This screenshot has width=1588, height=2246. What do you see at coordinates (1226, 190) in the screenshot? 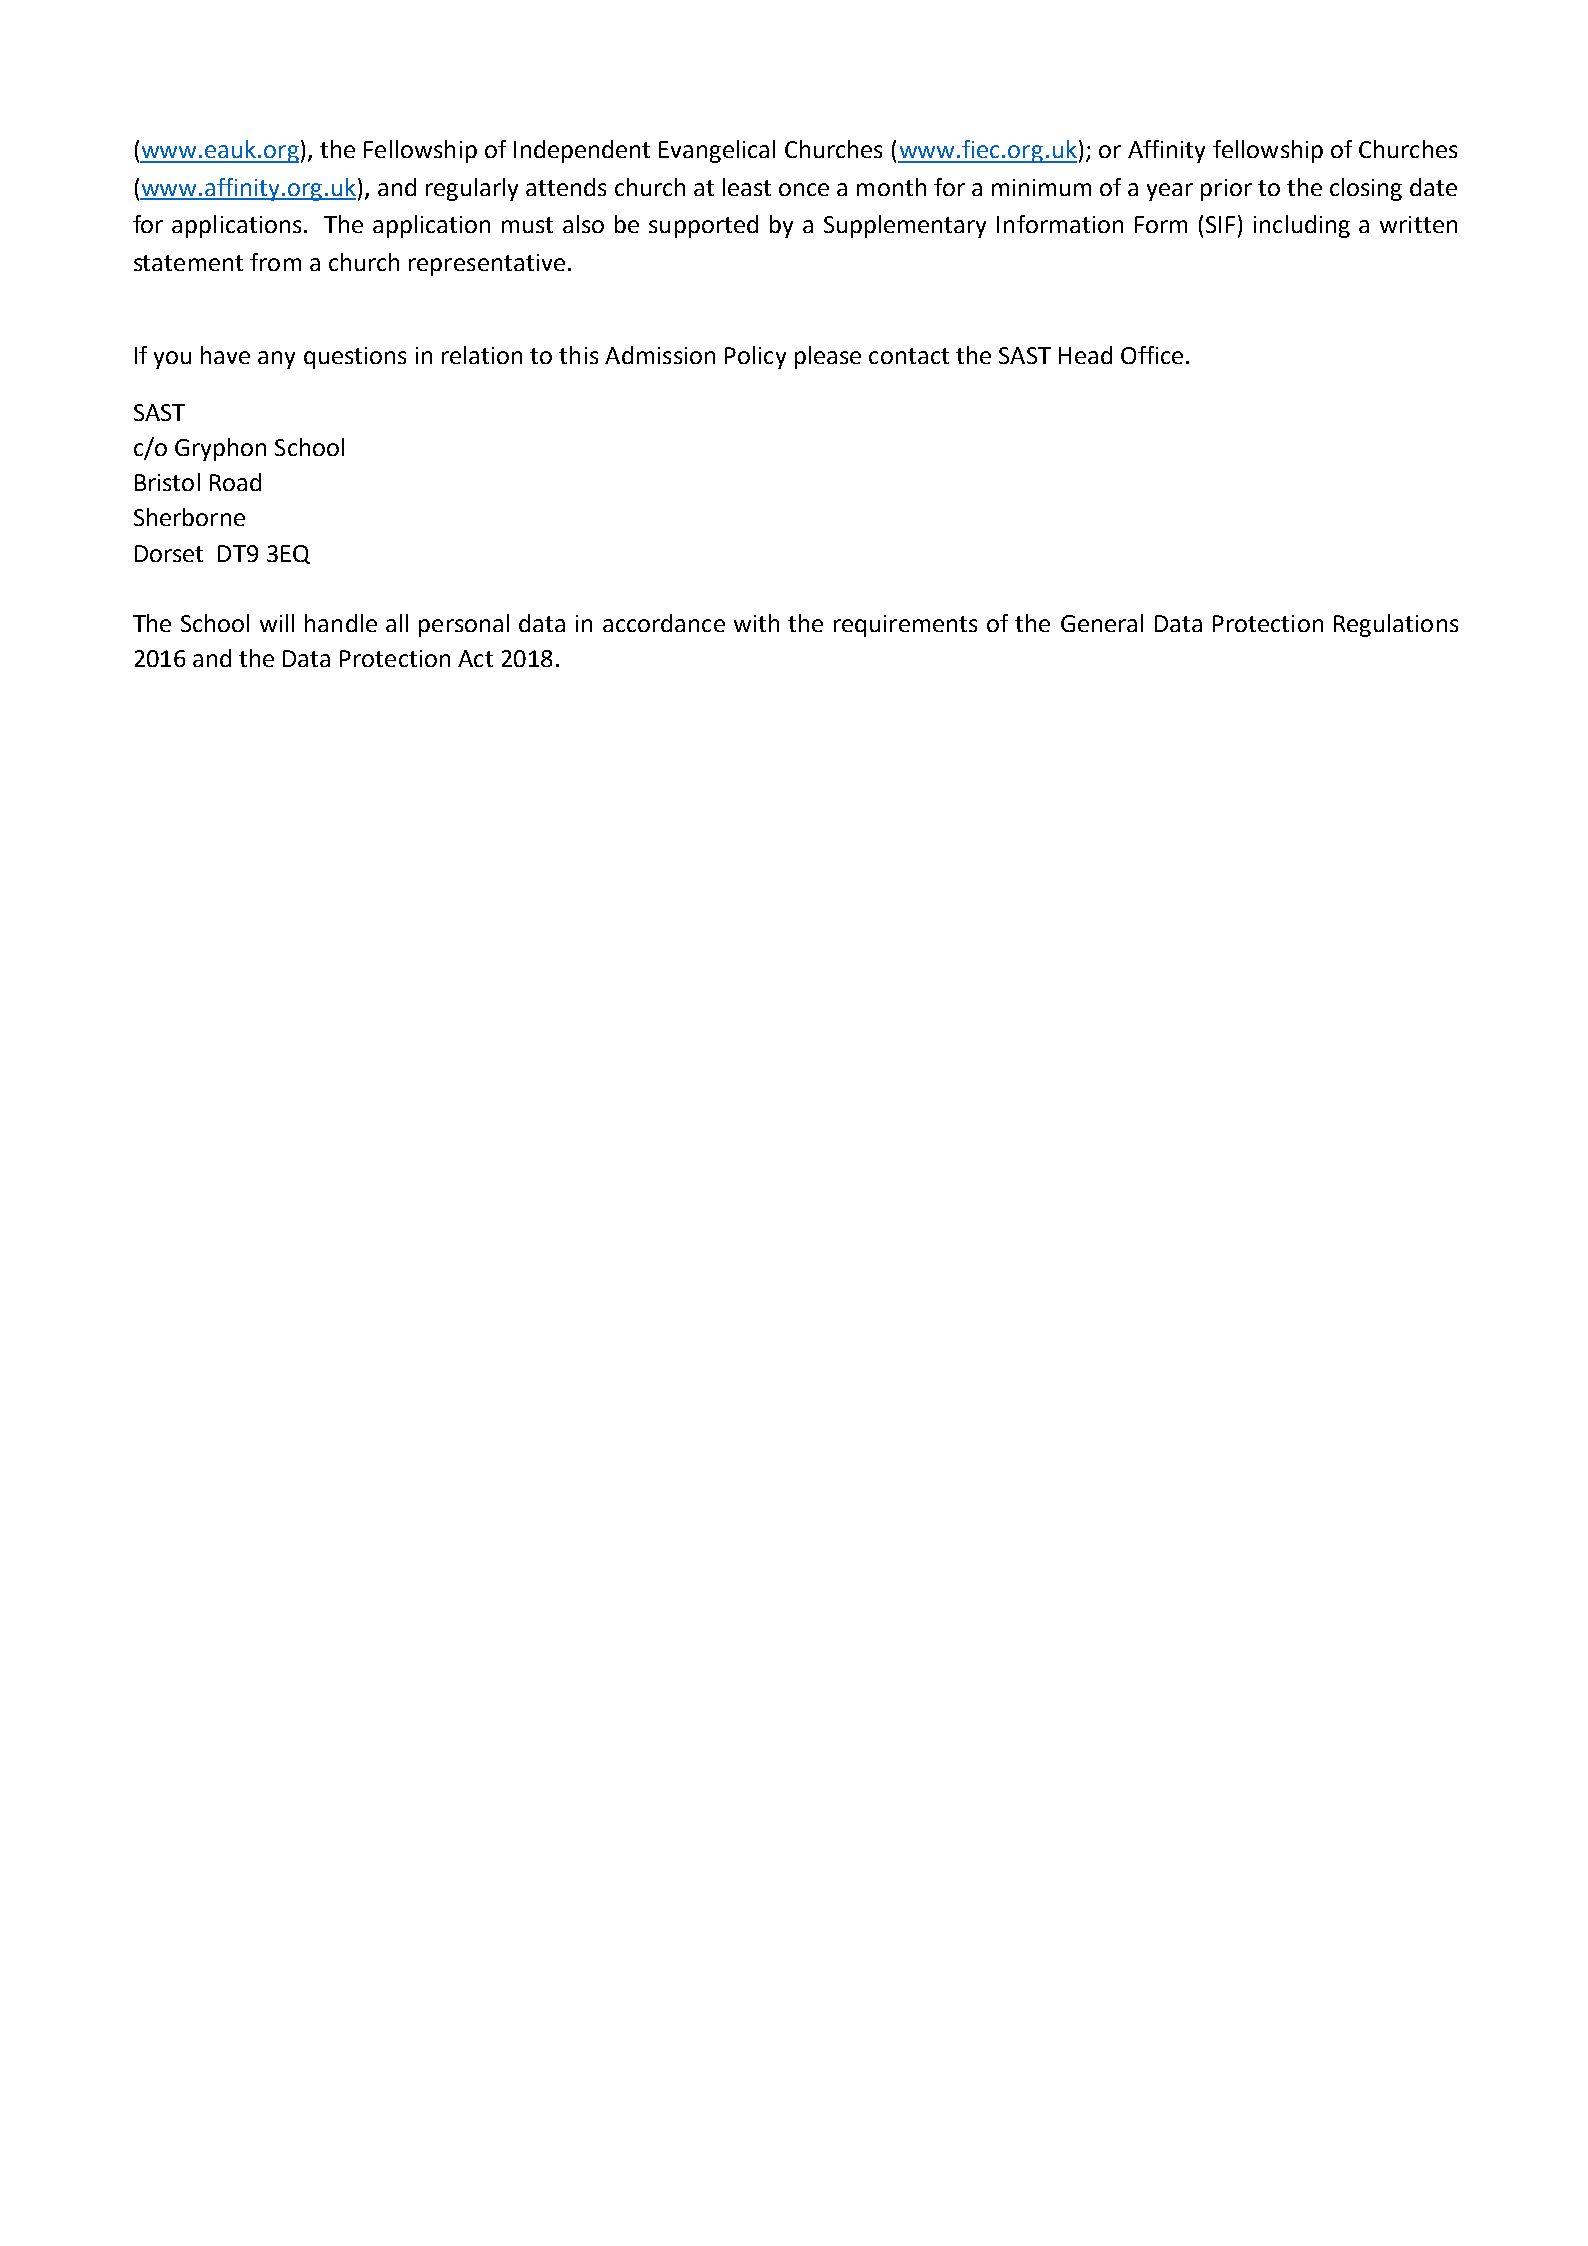
I see `prior` at bounding box center [1226, 190].
